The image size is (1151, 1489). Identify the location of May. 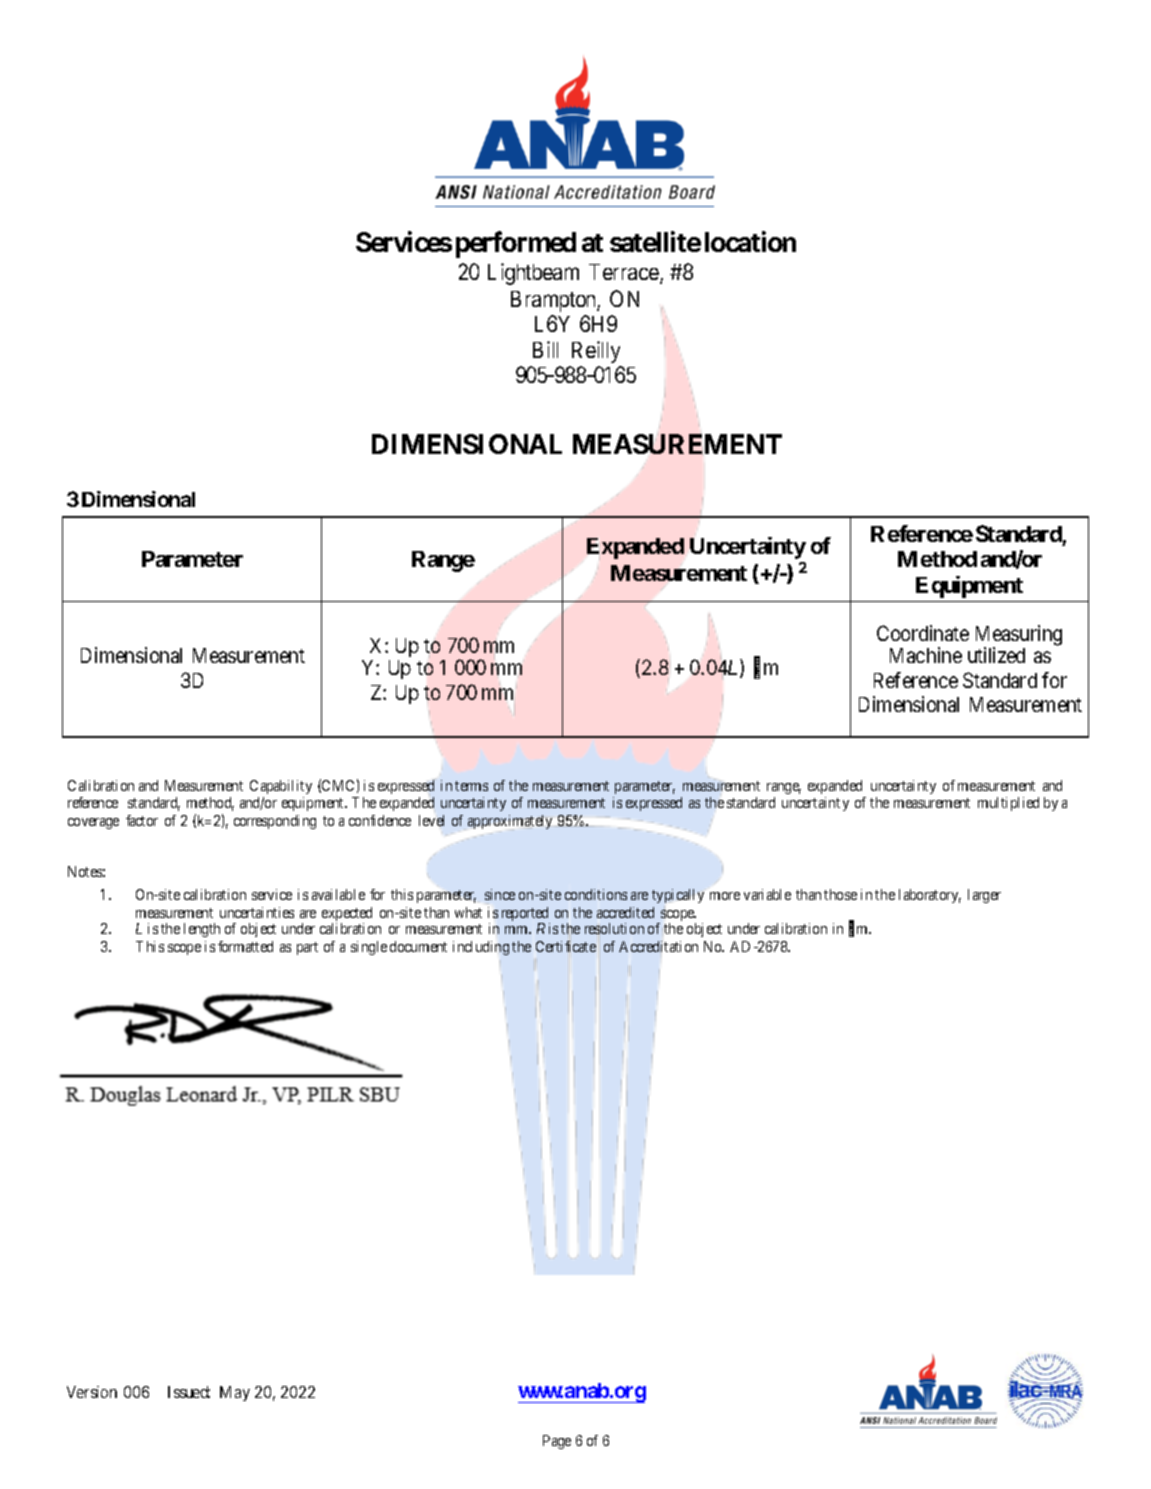
(235, 1393).
